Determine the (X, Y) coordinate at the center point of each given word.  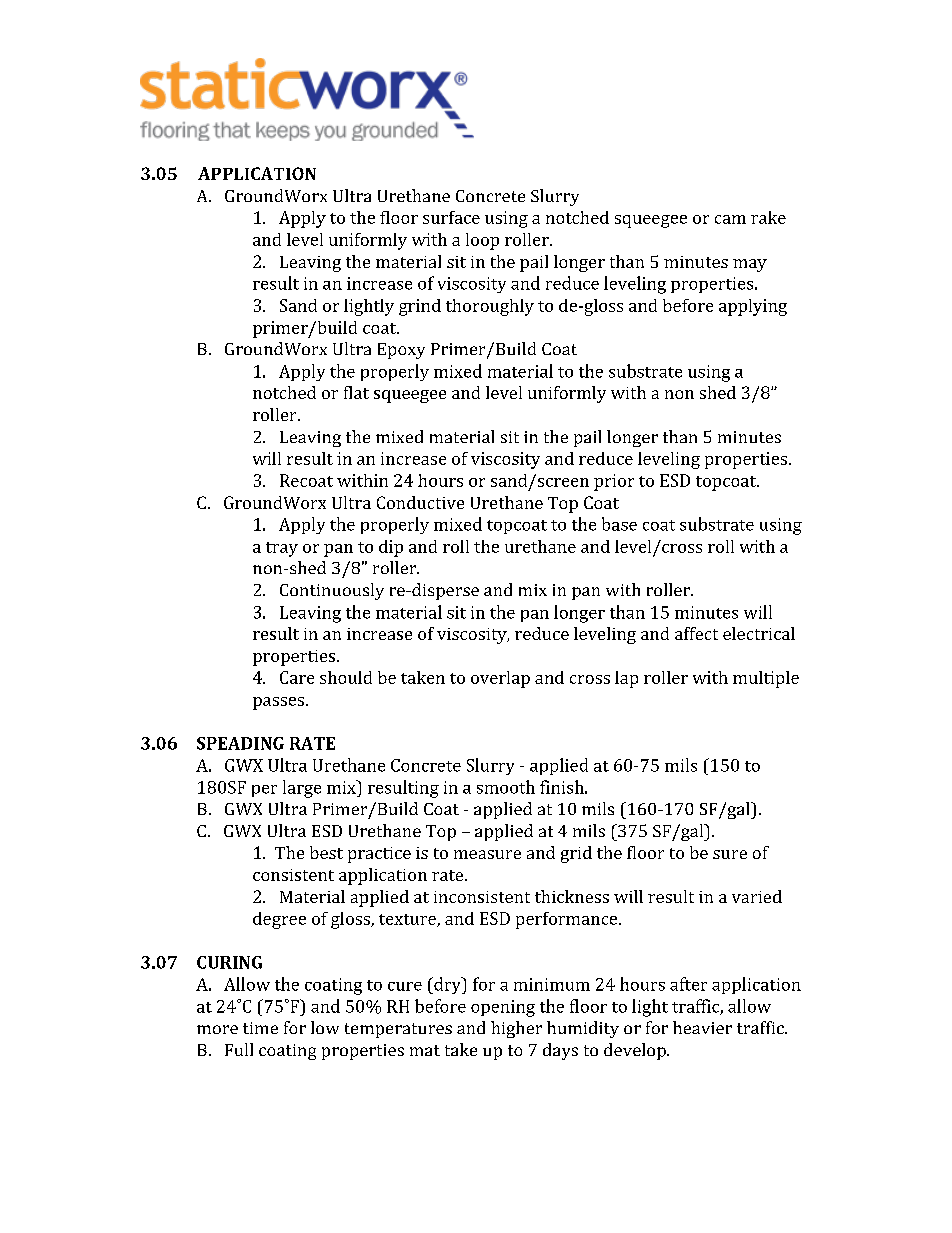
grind (420, 307)
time (260, 1028)
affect (696, 633)
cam (730, 219)
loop (482, 241)
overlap (500, 679)
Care (297, 677)
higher (516, 1029)
